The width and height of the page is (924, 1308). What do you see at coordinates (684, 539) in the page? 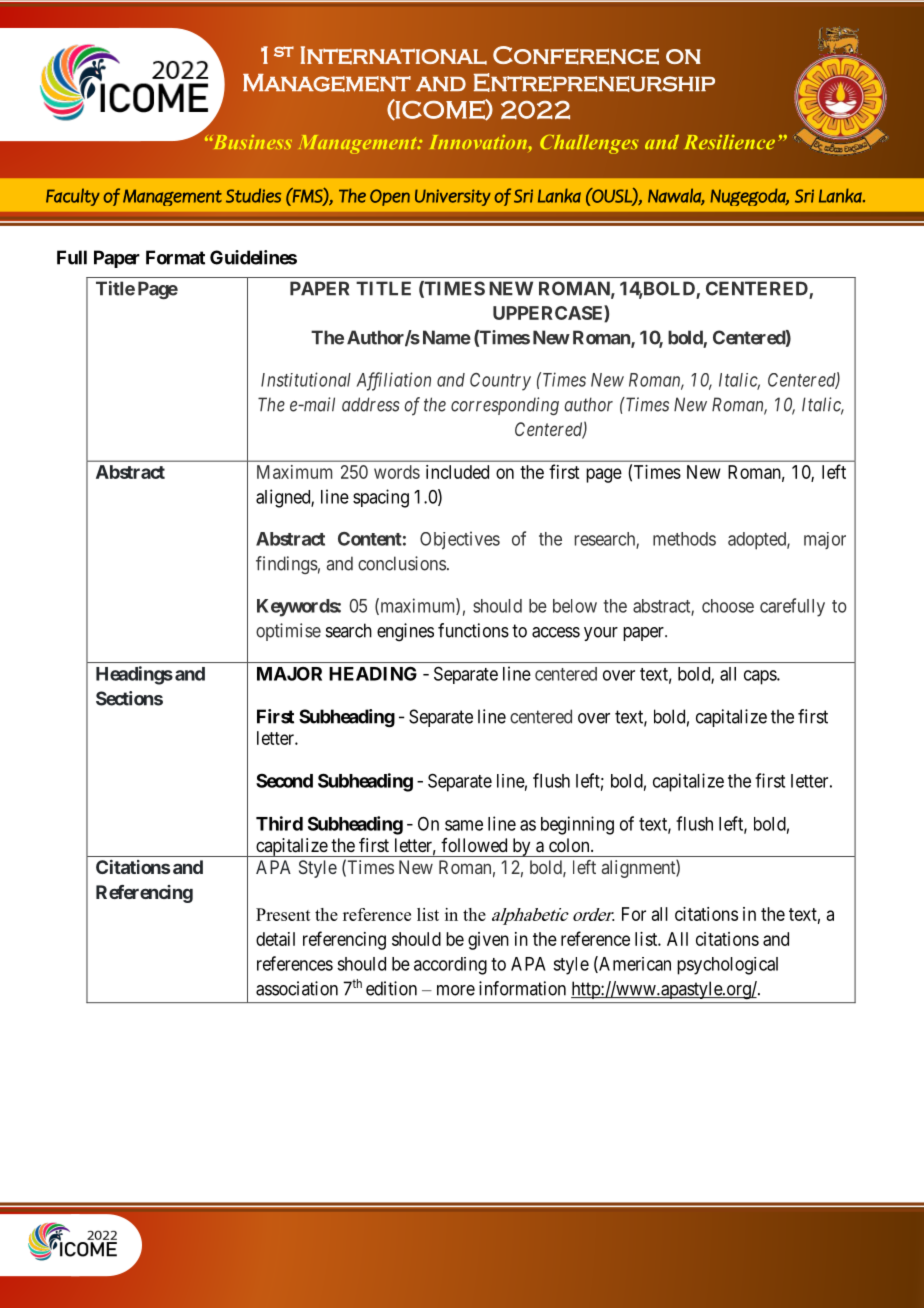
I see `methods` at bounding box center [684, 539].
